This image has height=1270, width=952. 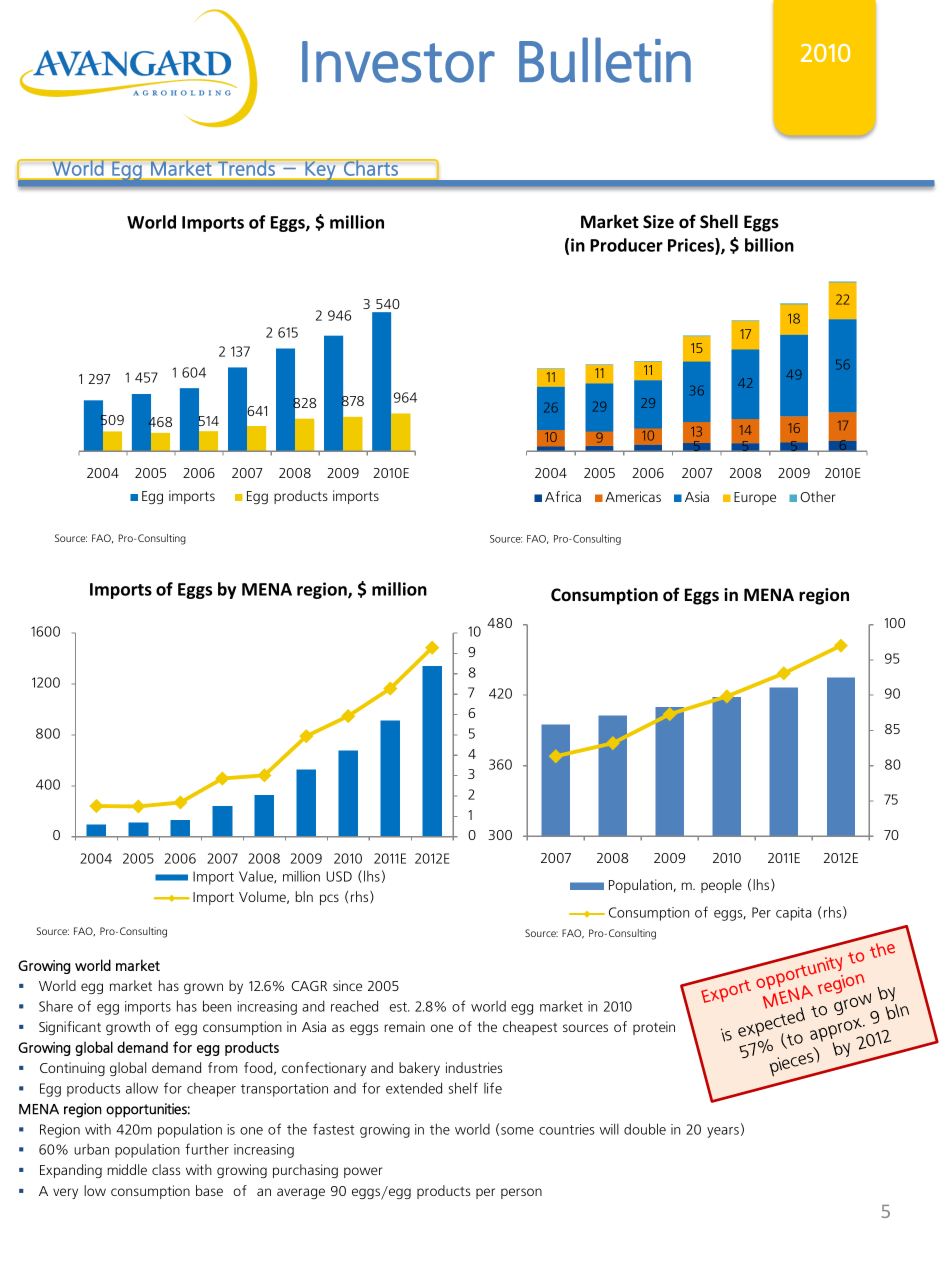 I want to click on Trends, so click(x=246, y=167).
